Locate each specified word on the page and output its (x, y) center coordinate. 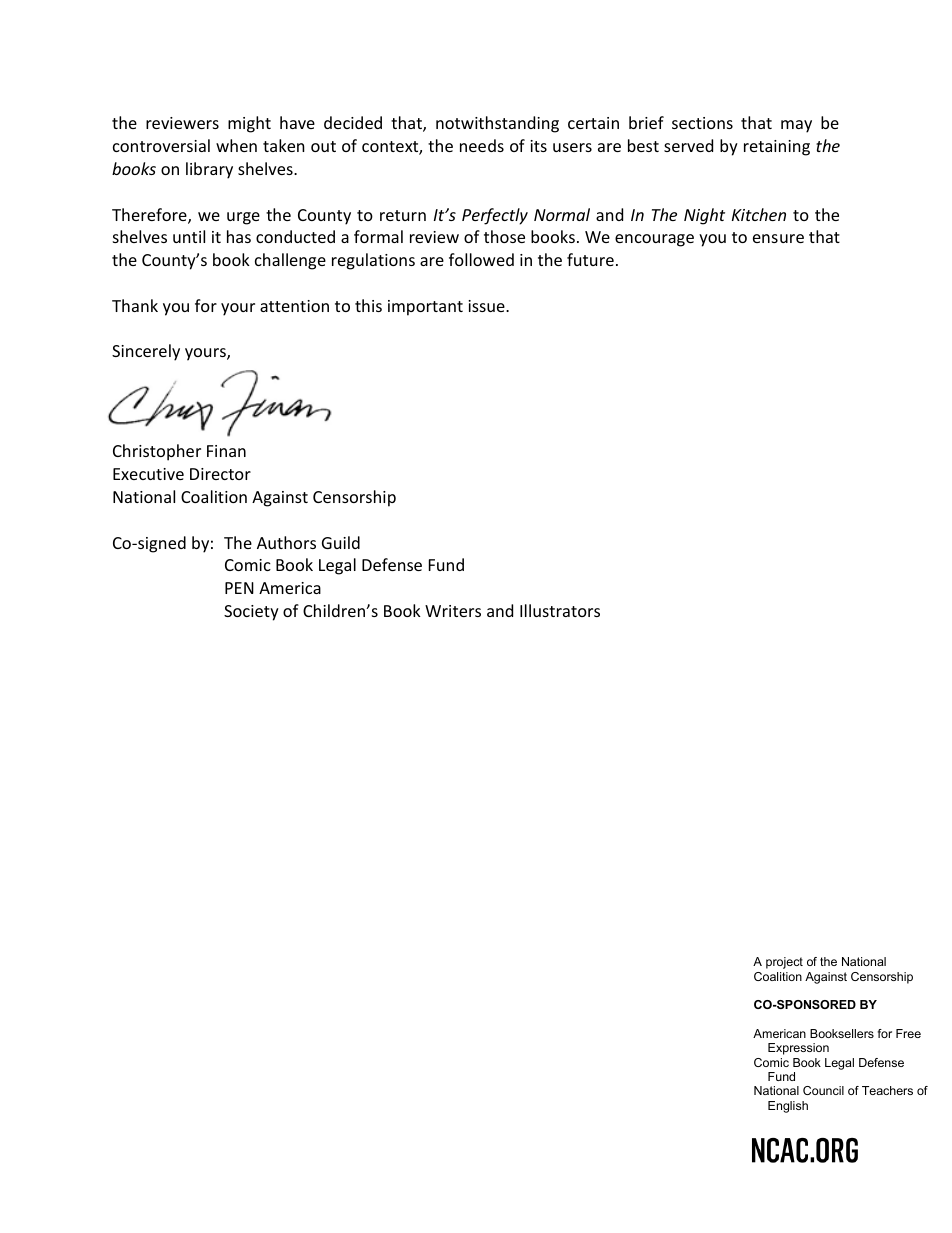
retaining (777, 148)
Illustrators (560, 610)
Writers (453, 611)
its (538, 146)
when (236, 145)
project (784, 963)
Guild (341, 542)
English (788, 1107)
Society (251, 613)
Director (220, 474)
